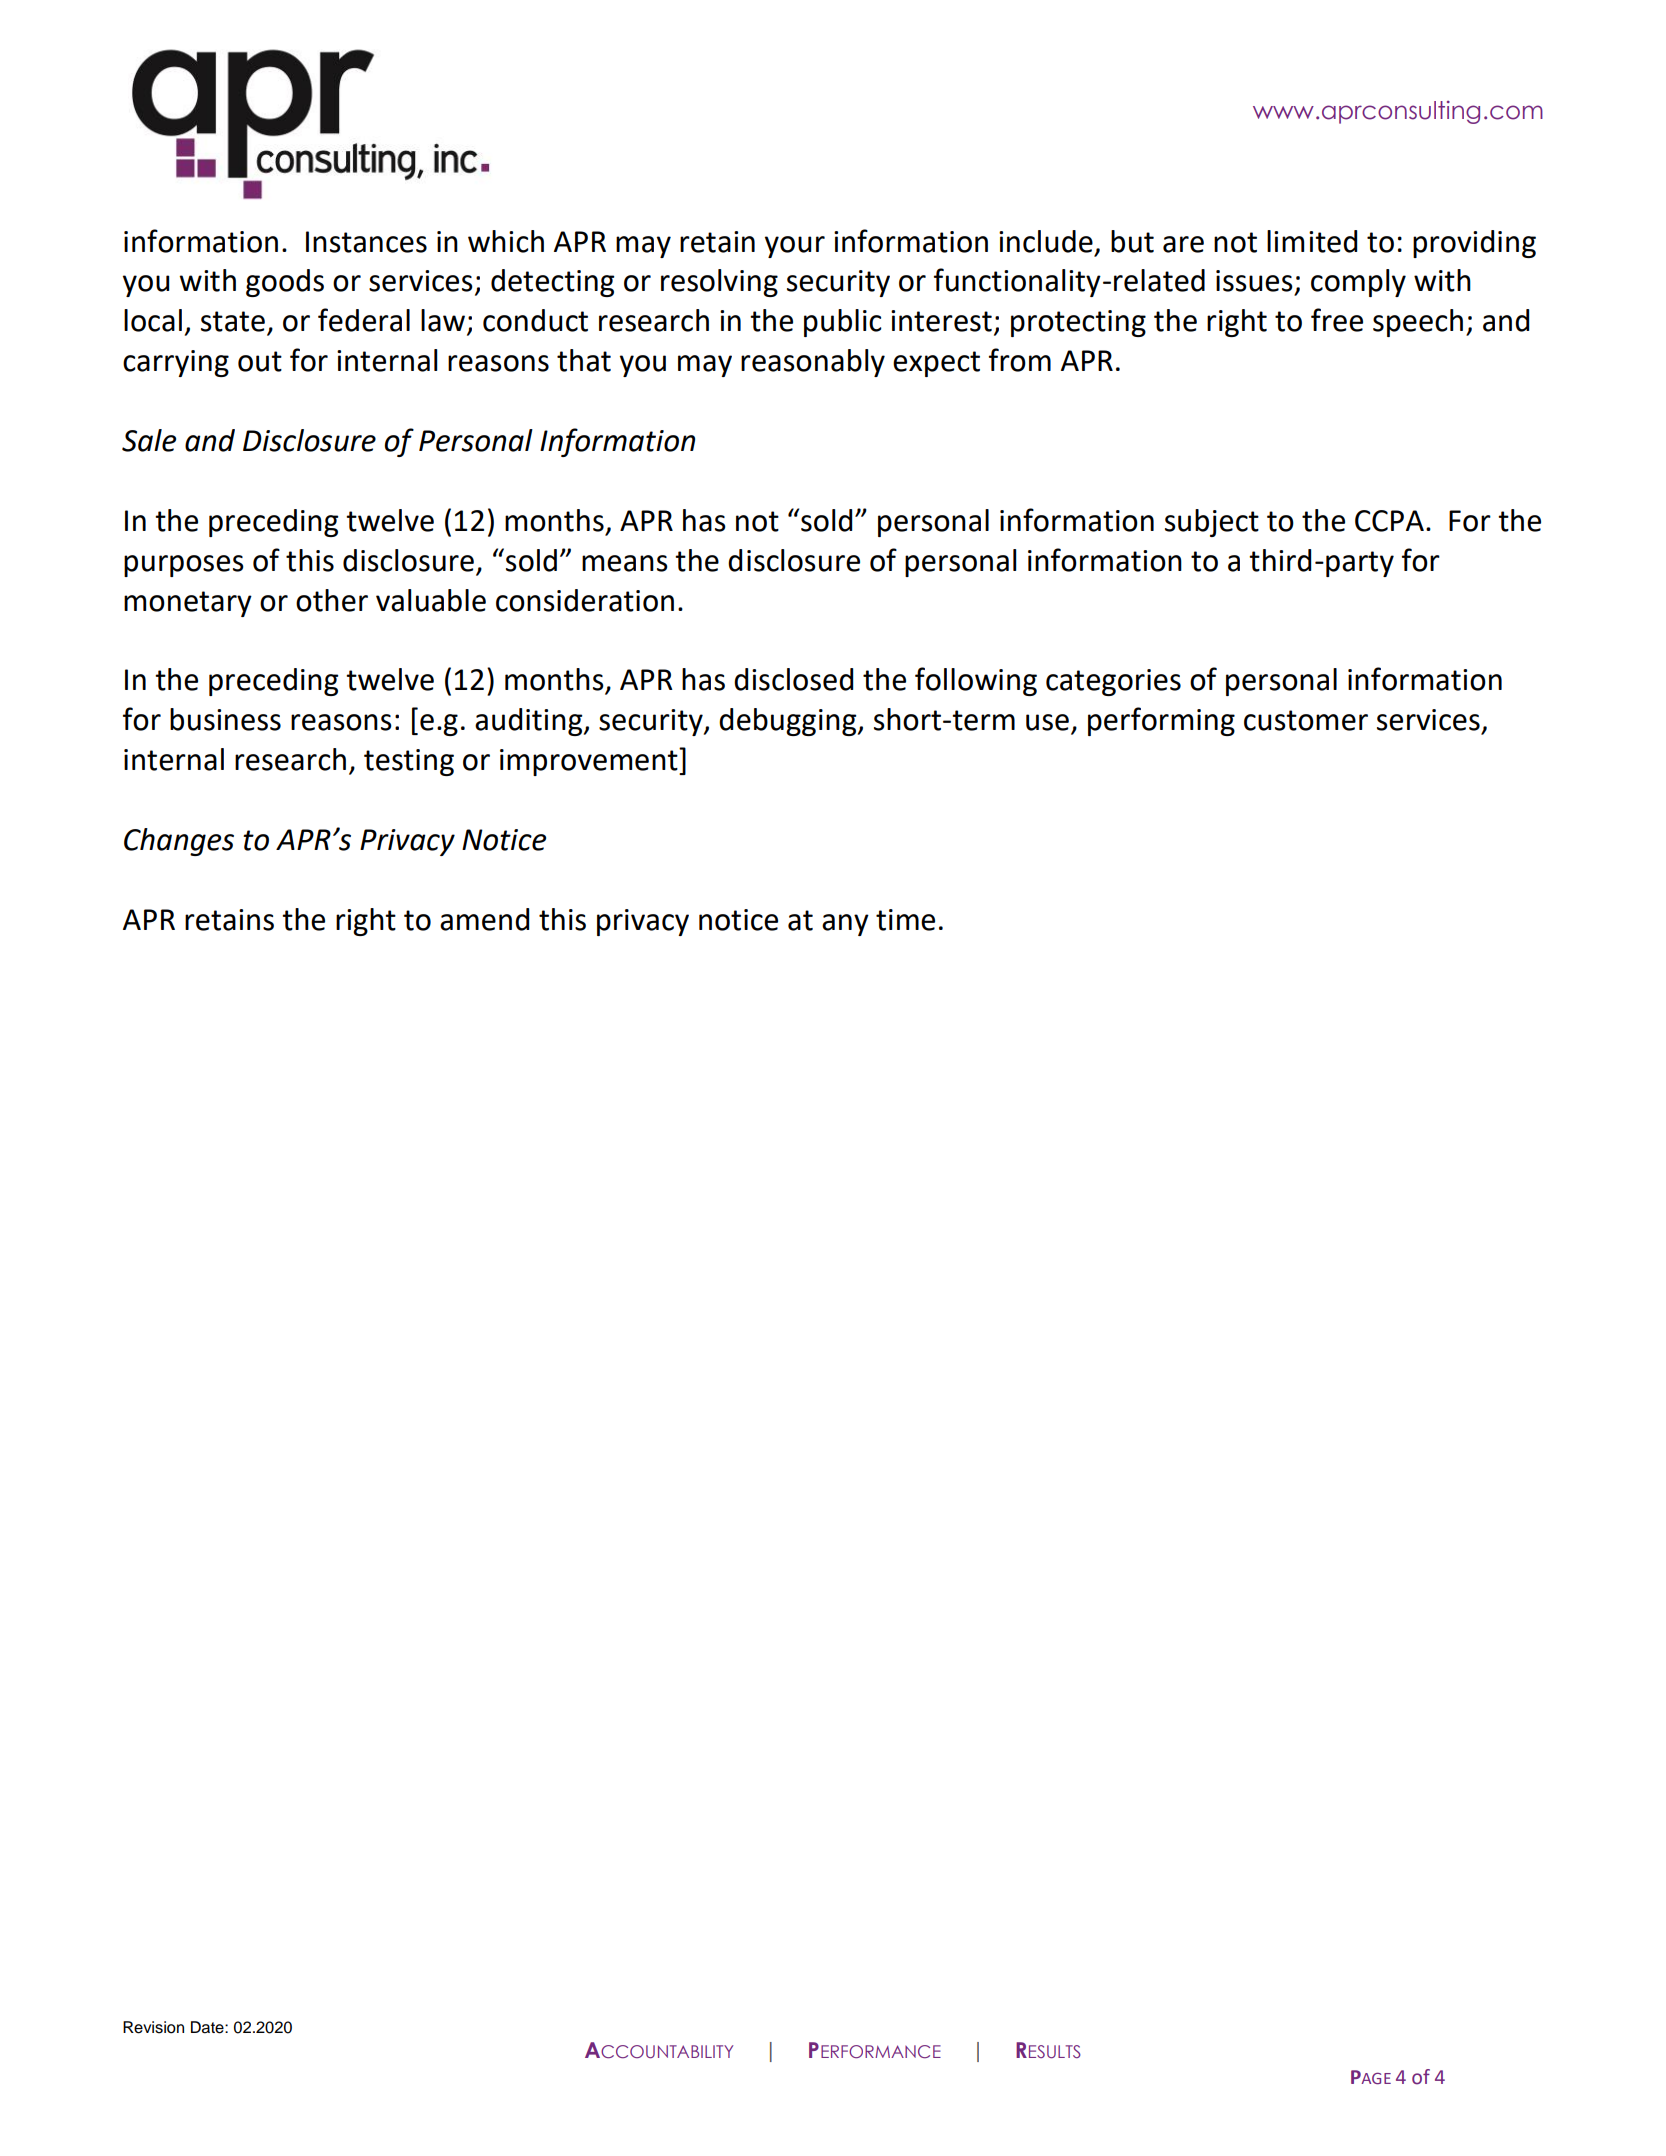 The width and height of the page is (1666, 2156). I want to click on time, so click(905, 920).
